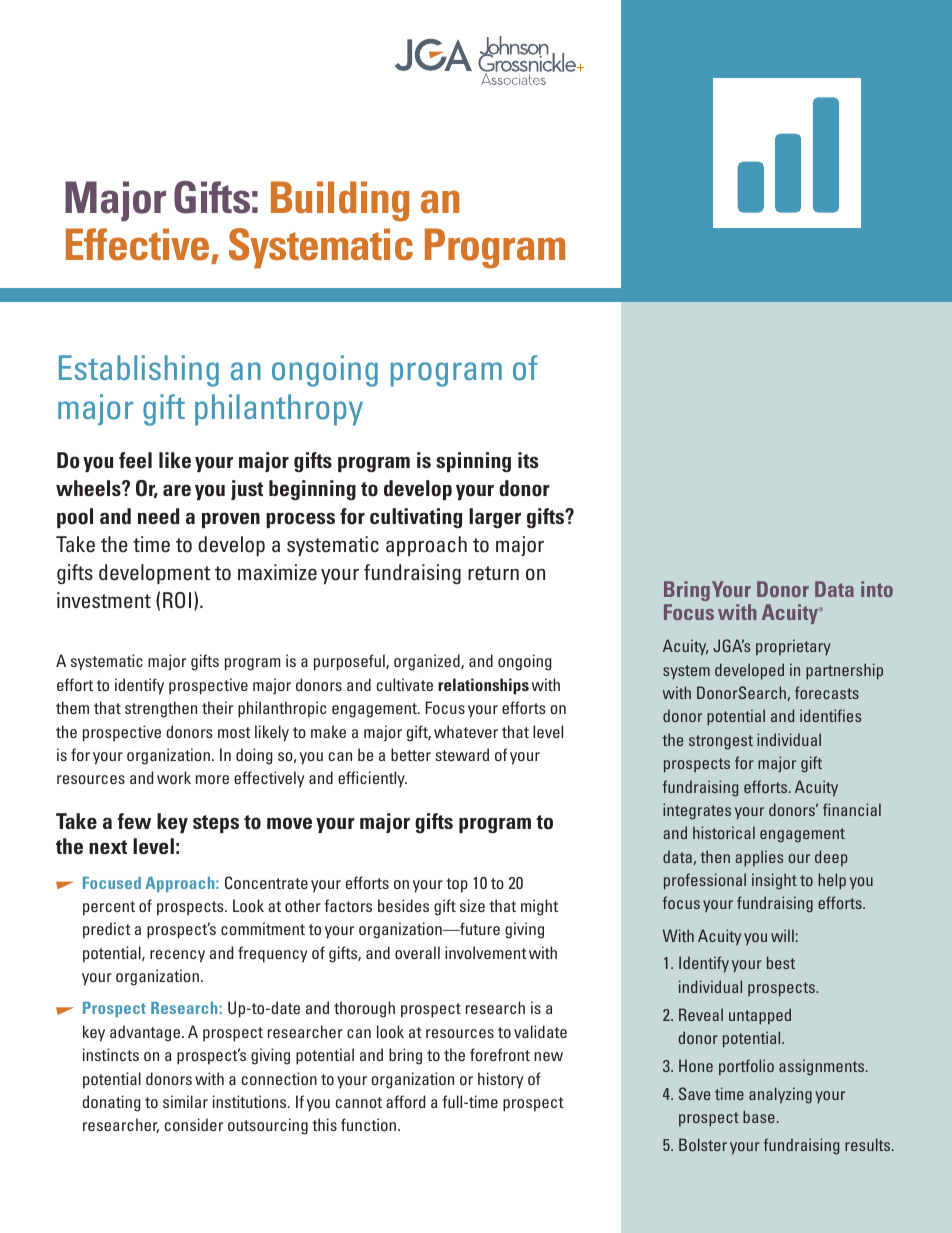  What do you see at coordinates (483, 686) in the screenshot?
I see `relationships` at bounding box center [483, 686].
